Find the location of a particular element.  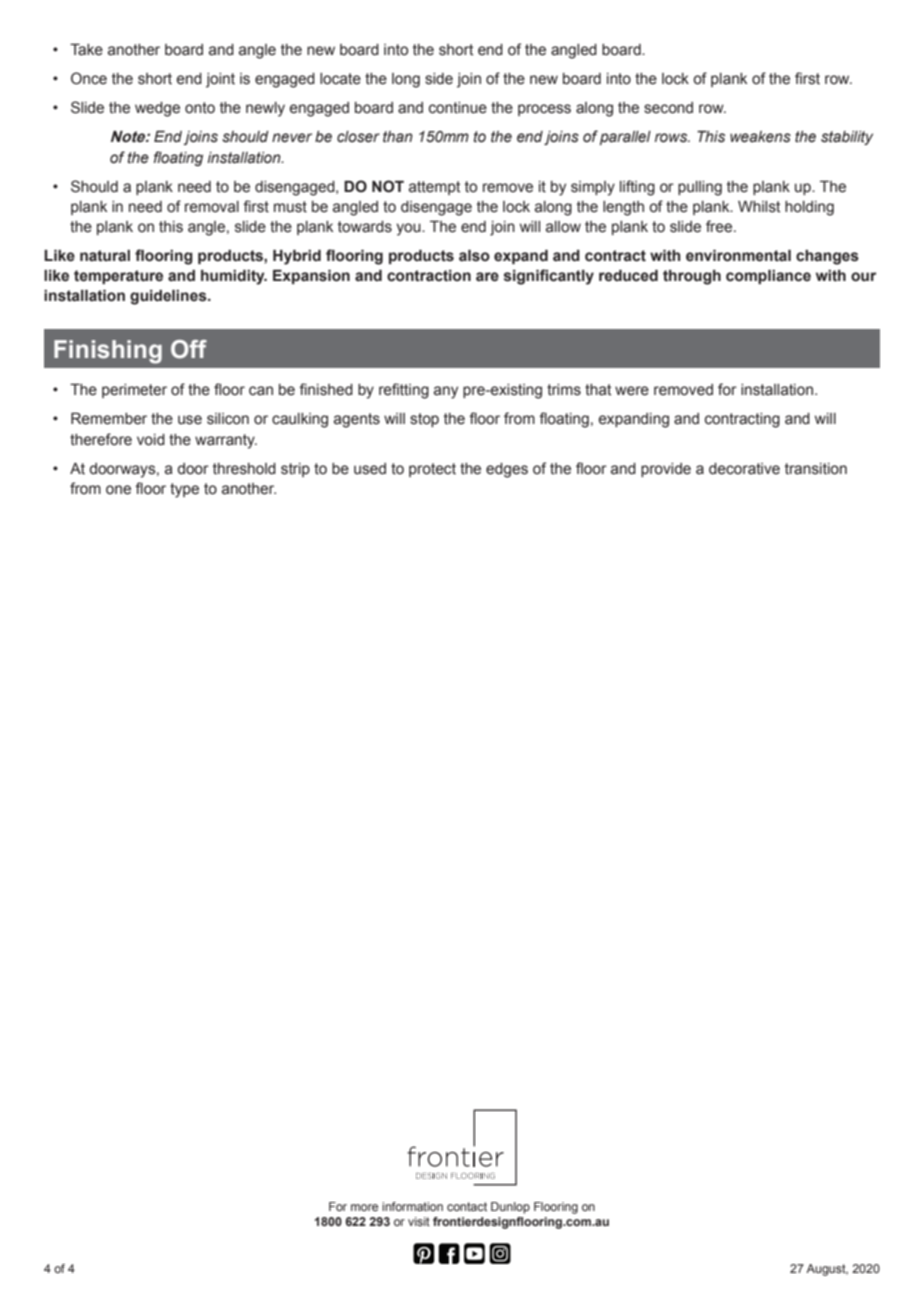

one is located at coordinates (118, 490).
